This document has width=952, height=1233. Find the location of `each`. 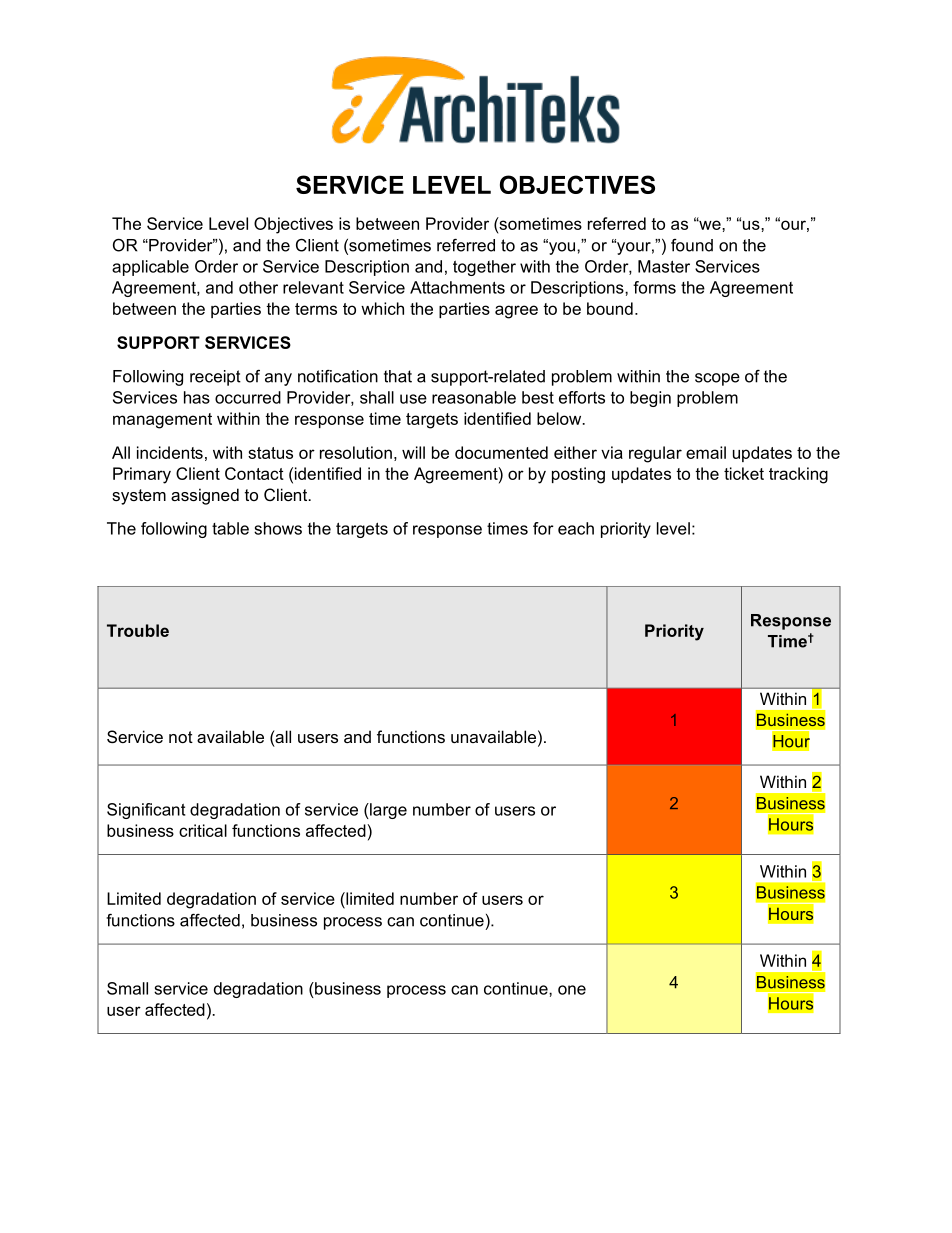

each is located at coordinates (576, 528).
